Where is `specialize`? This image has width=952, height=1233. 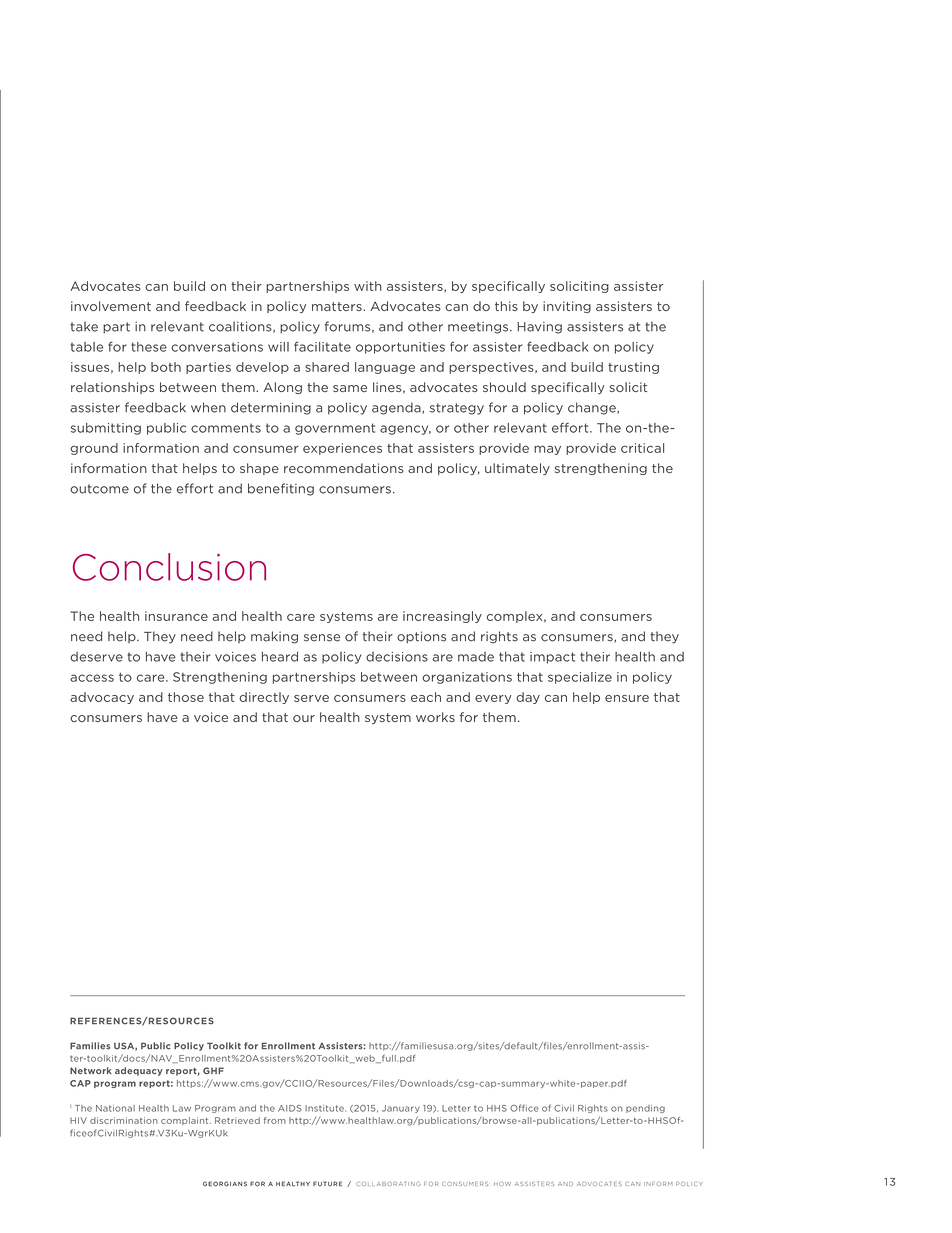
specialize is located at coordinates (580, 678).
